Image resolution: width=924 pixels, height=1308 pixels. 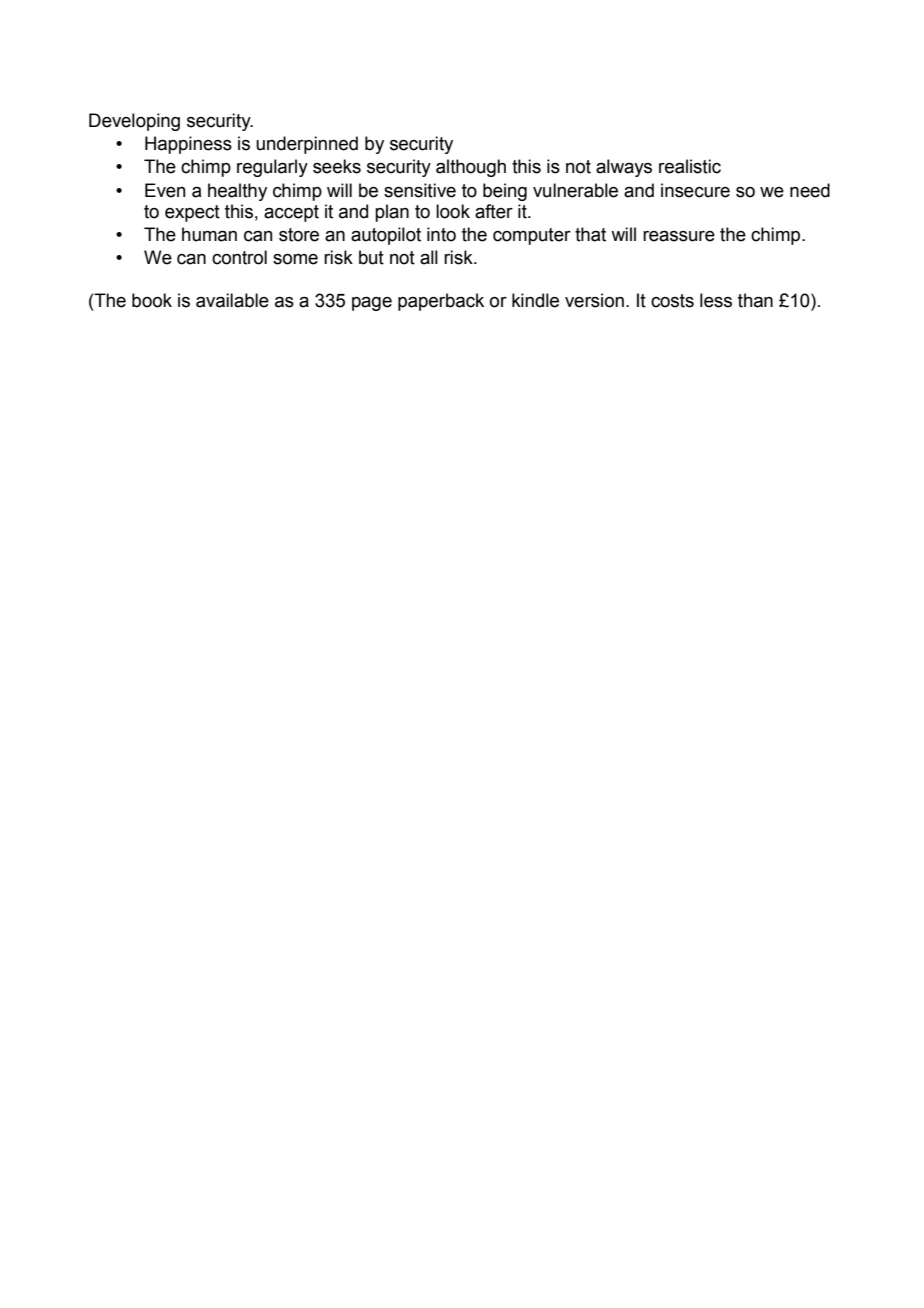 What do you see at coordinates (690, 166) in the screenshot?
I see `realistic` at bounding box center [690, 166].
